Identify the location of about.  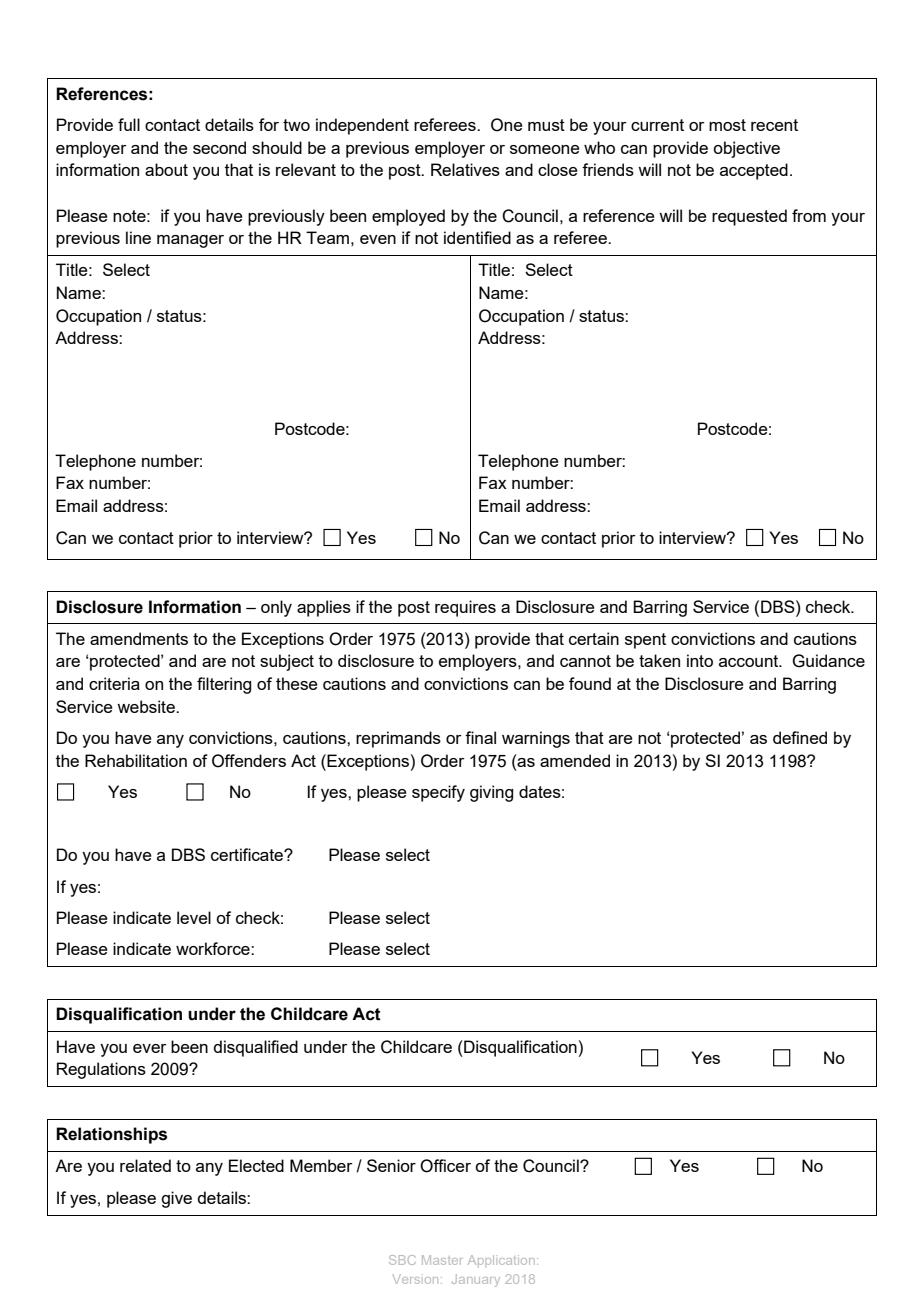
(166, 169).
